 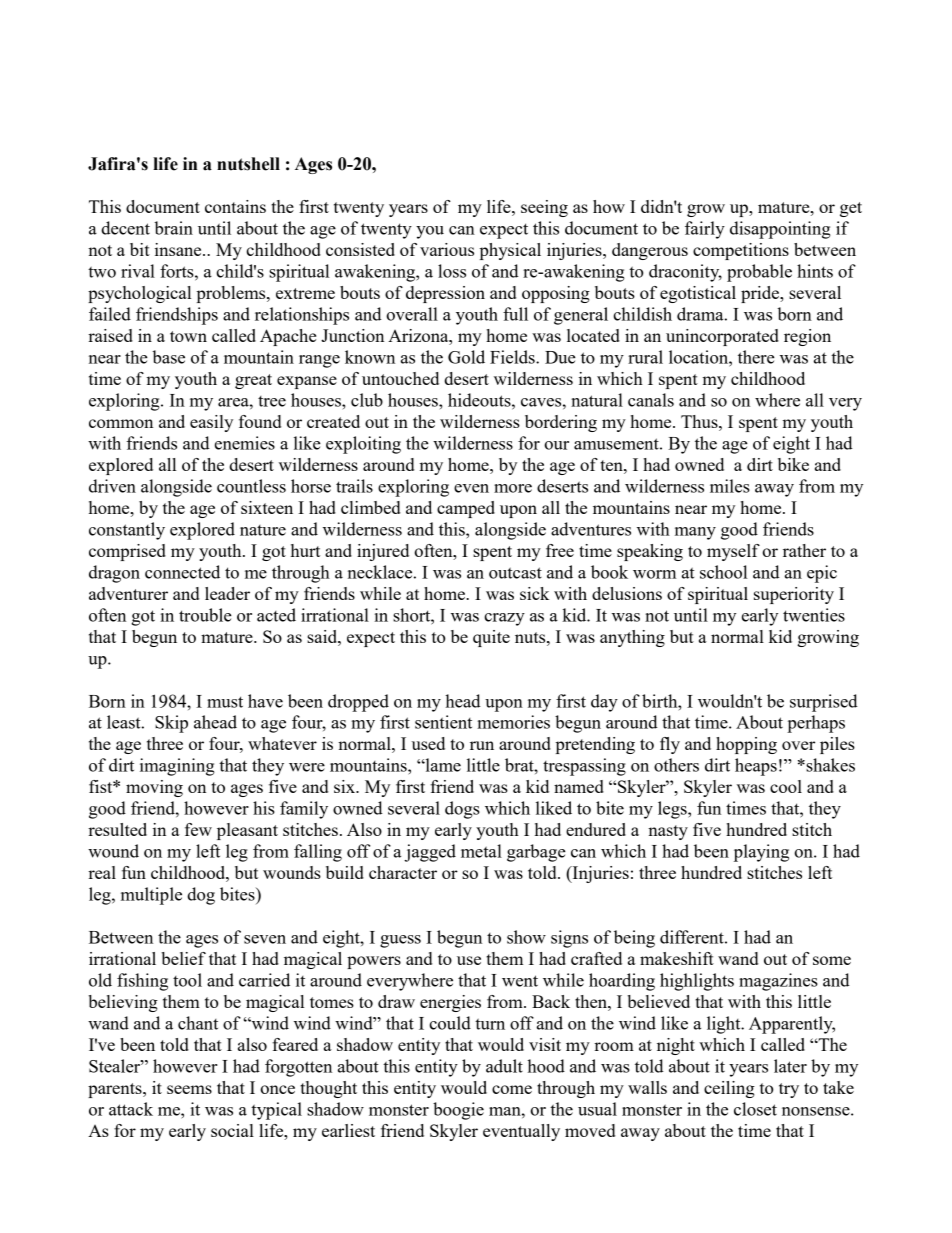 I want to click on quite, so click(x=491, y=638).
